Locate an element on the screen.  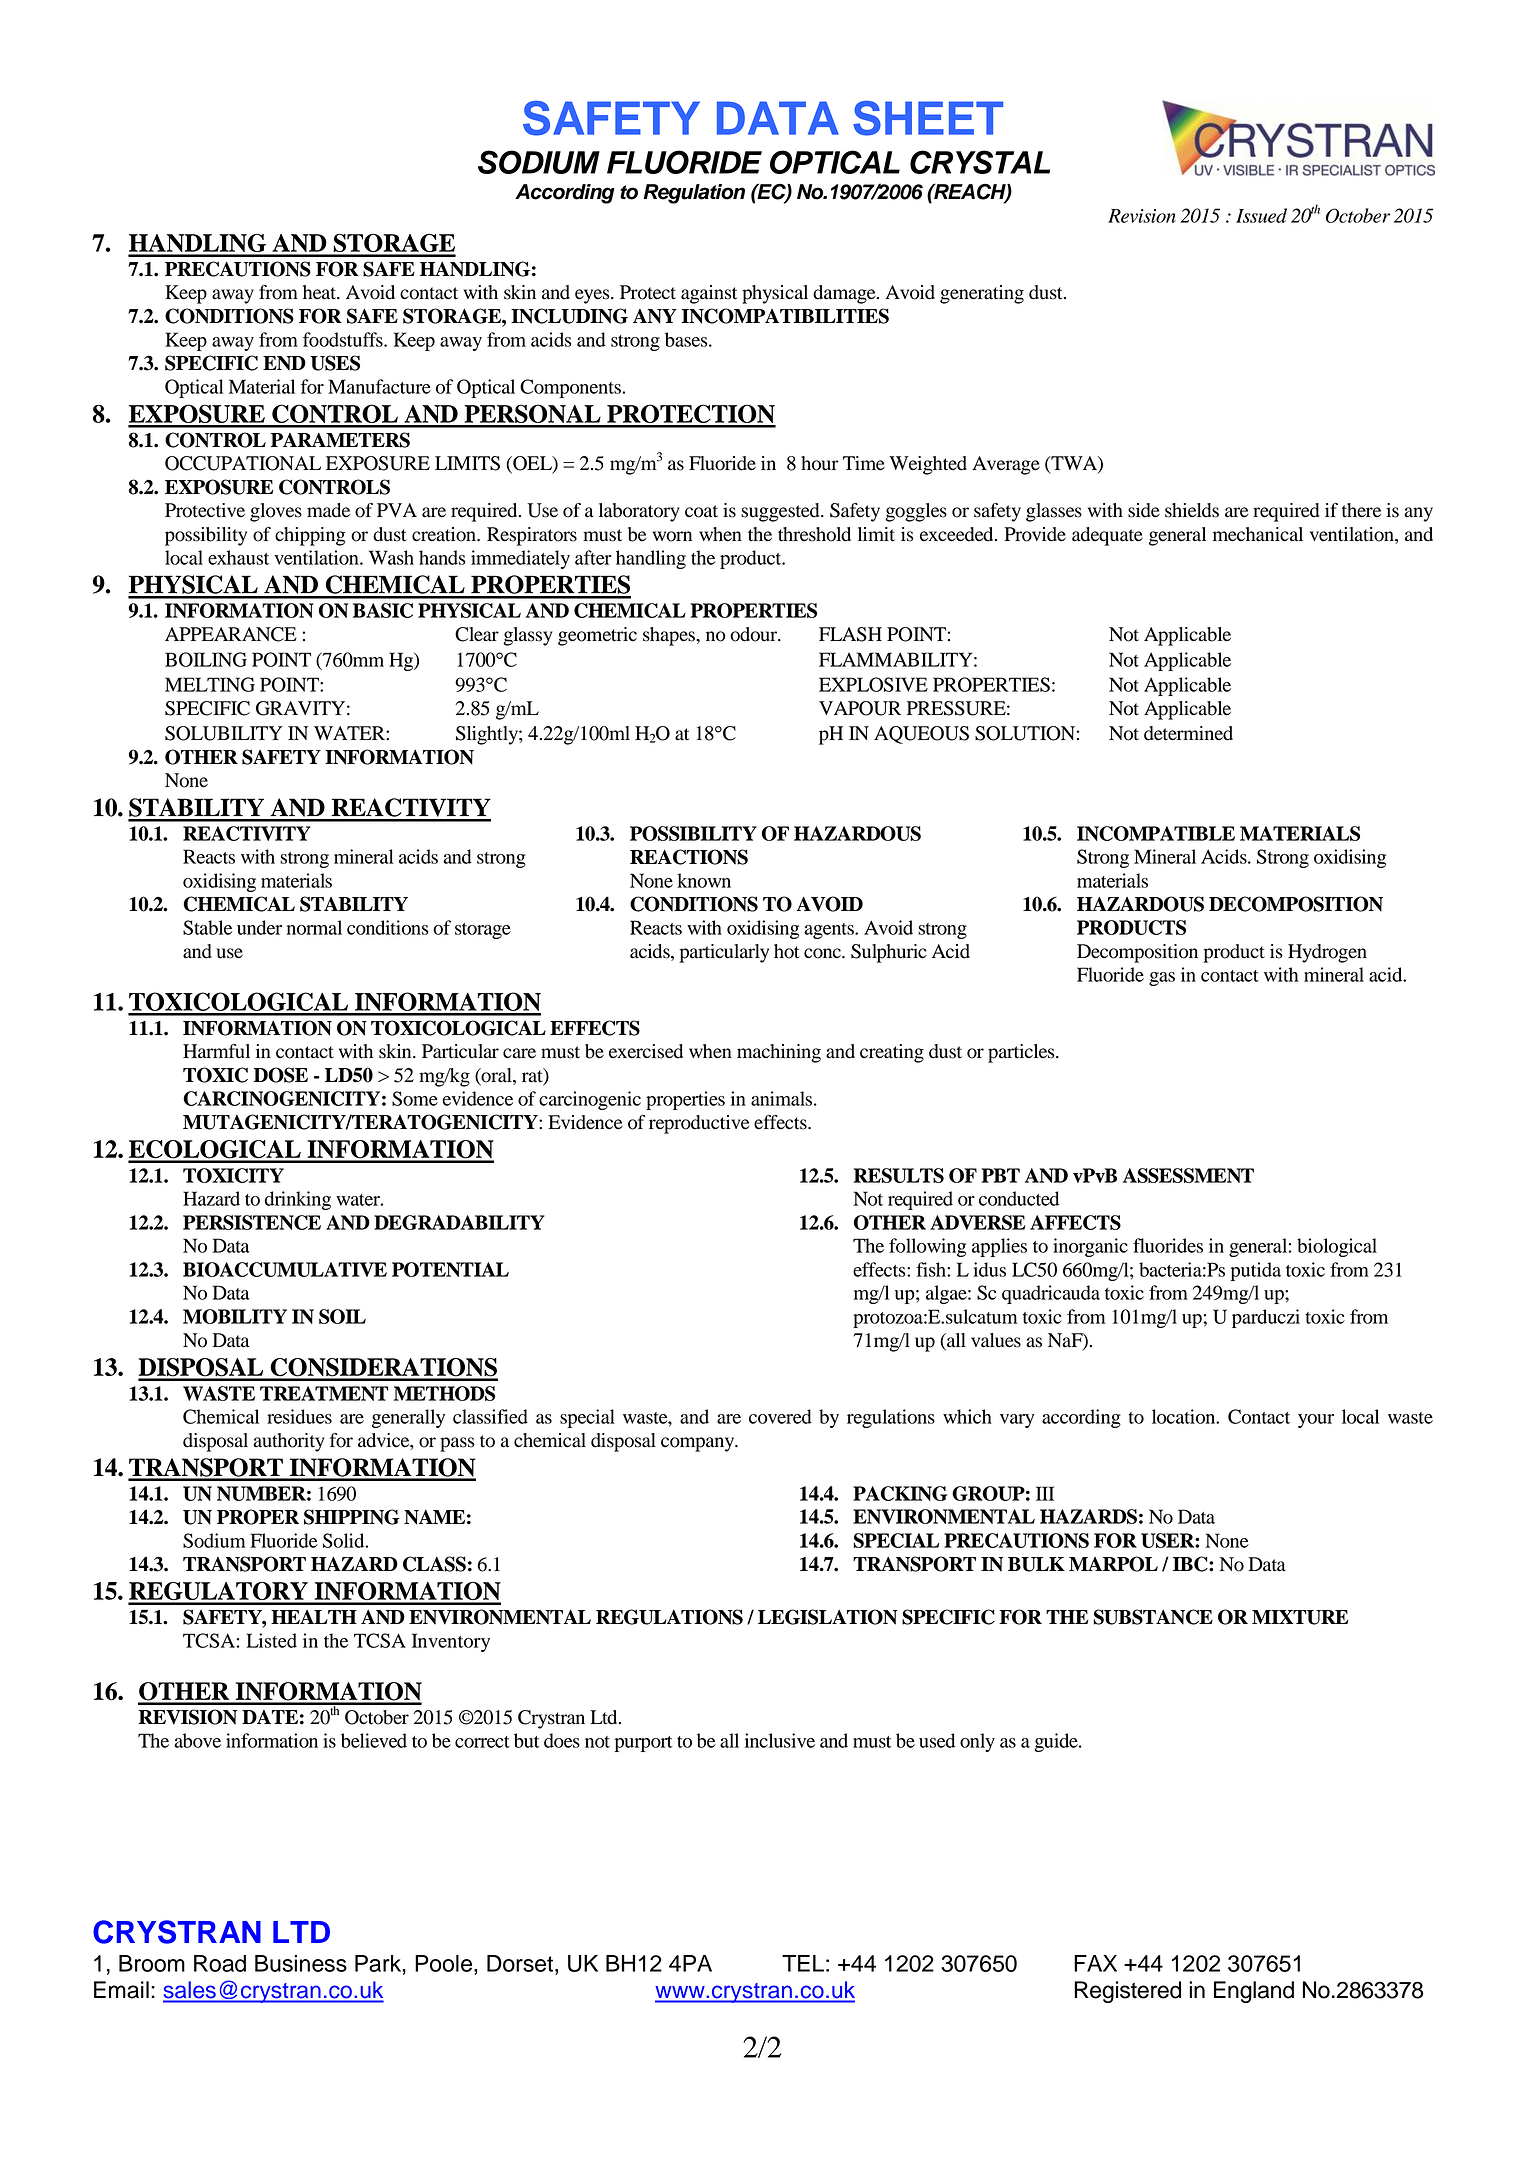
IBC is located at coordinates (1191, 1564).
